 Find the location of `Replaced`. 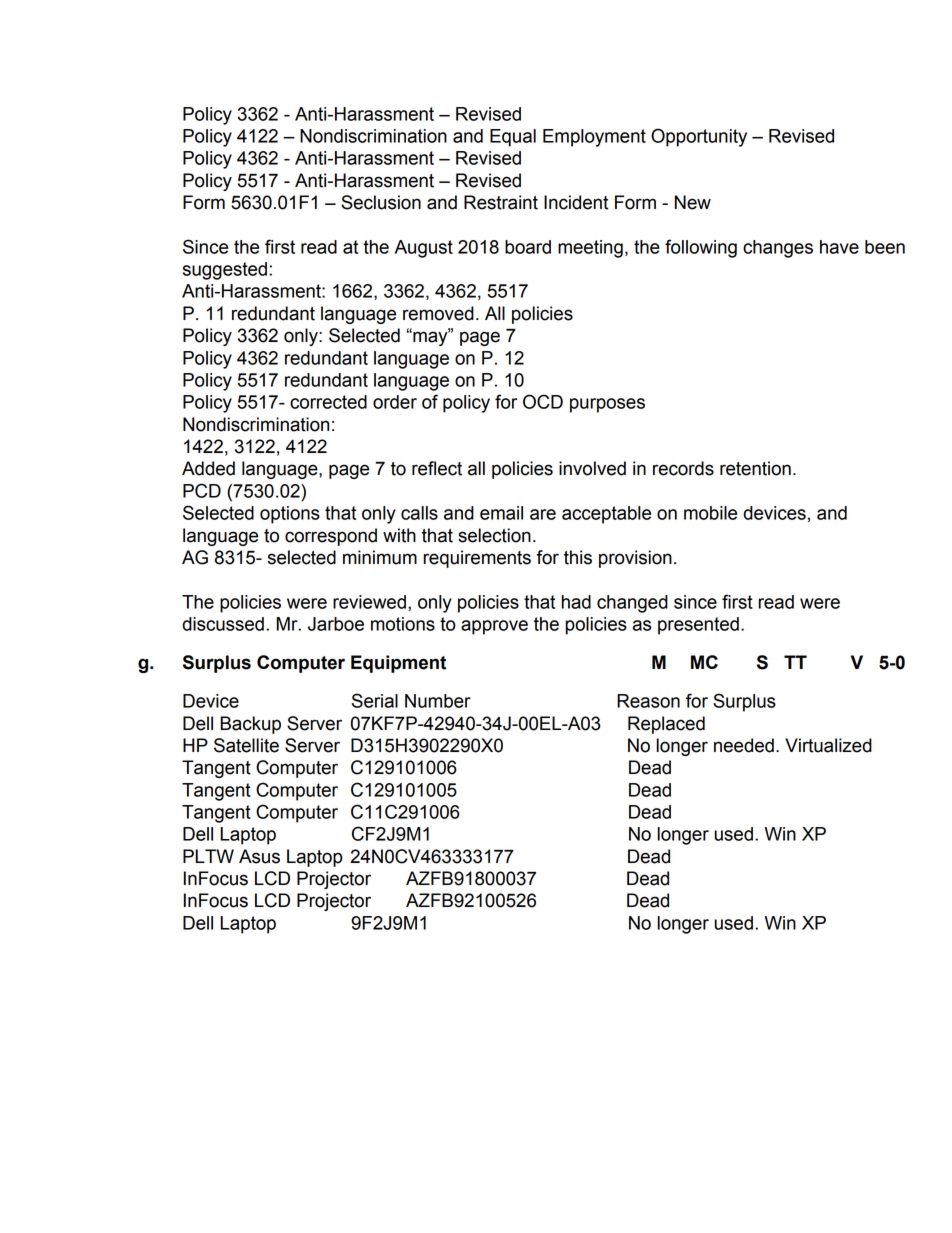

Replaced is located at coordinates (666, 725).
